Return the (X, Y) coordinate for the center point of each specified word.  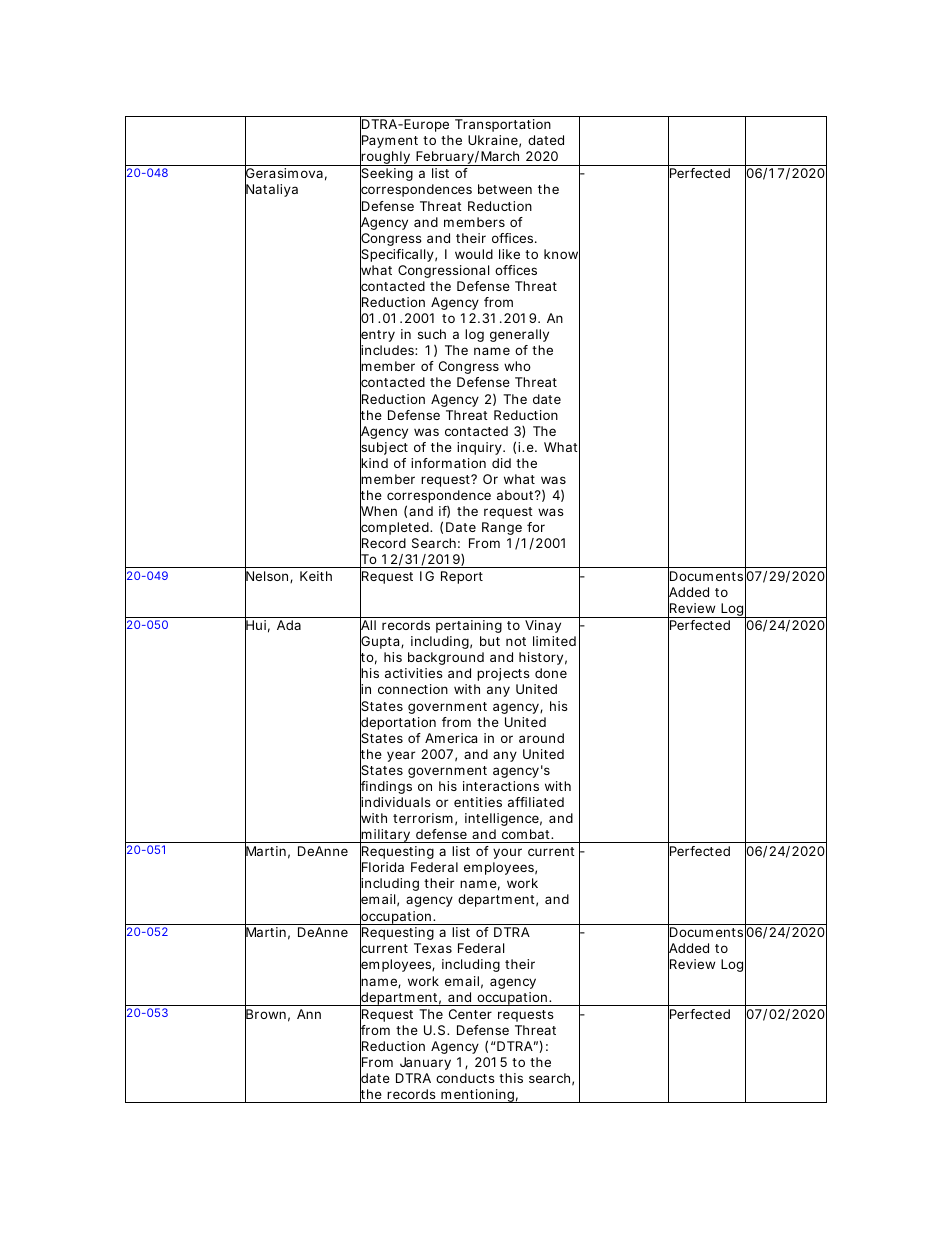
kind (374, 463)
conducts (465, 1078)
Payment (389, 142)
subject (384, 449)
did (501, 463)
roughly (385, 159)
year (401, 756)
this (511, 1078)
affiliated (536, 802)
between (505, 189)
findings (386, 788)
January (425, 1063)
